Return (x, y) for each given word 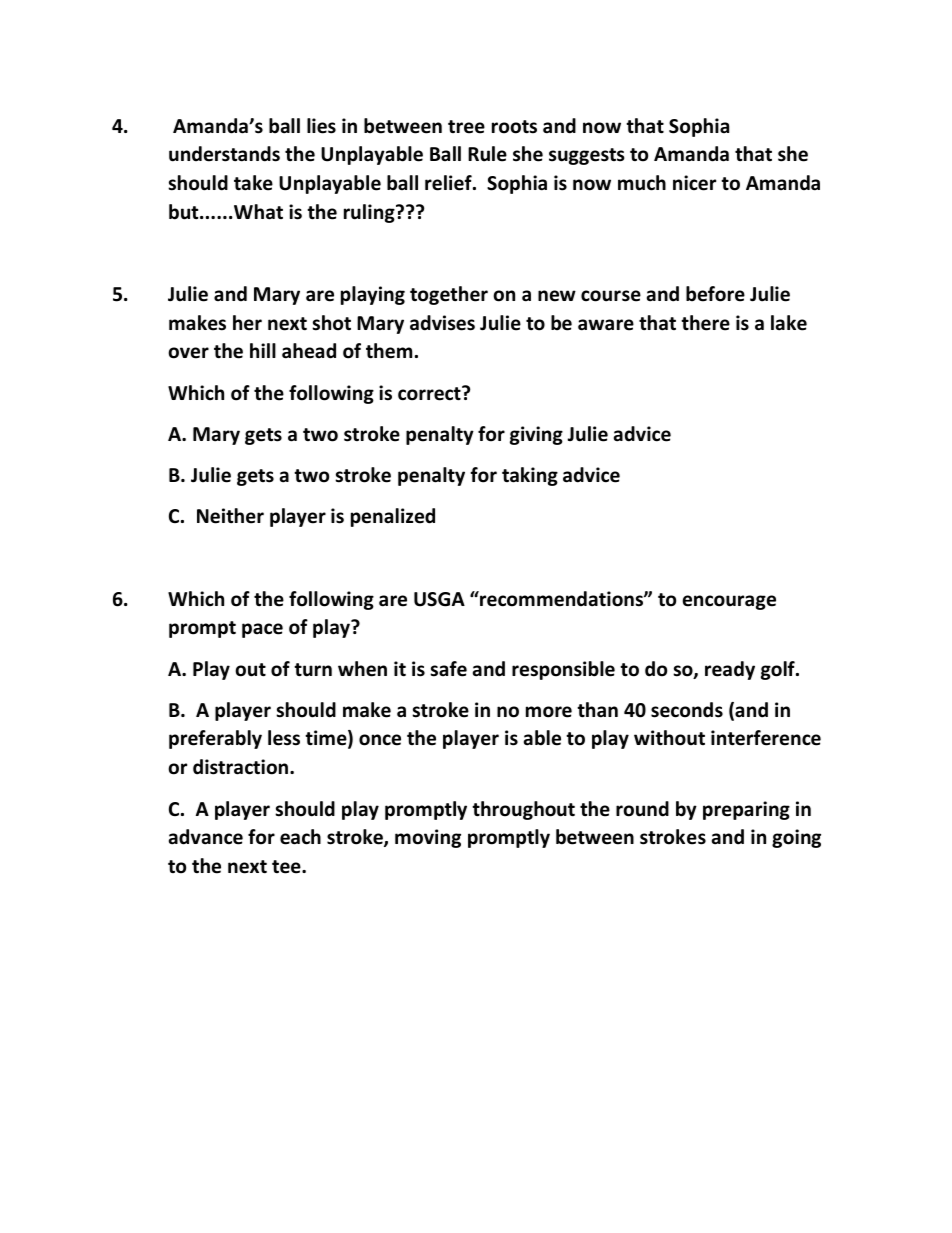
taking (530, 476)
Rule (487, 154)
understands (224, 154)
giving (536, 435)
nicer (694, 183)
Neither (230, 516)
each (300, 837)
